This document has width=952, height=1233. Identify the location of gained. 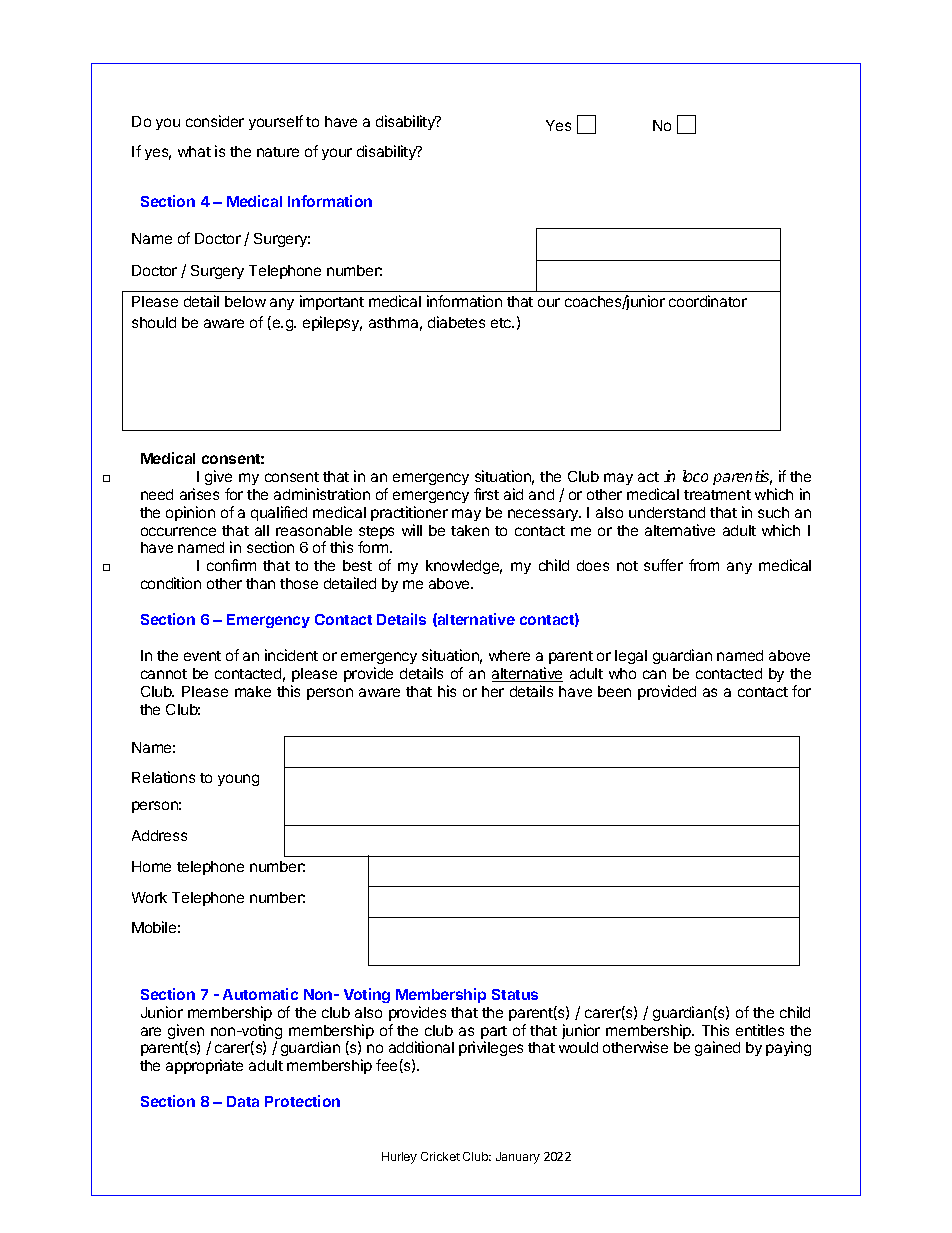
(717, 1048).
